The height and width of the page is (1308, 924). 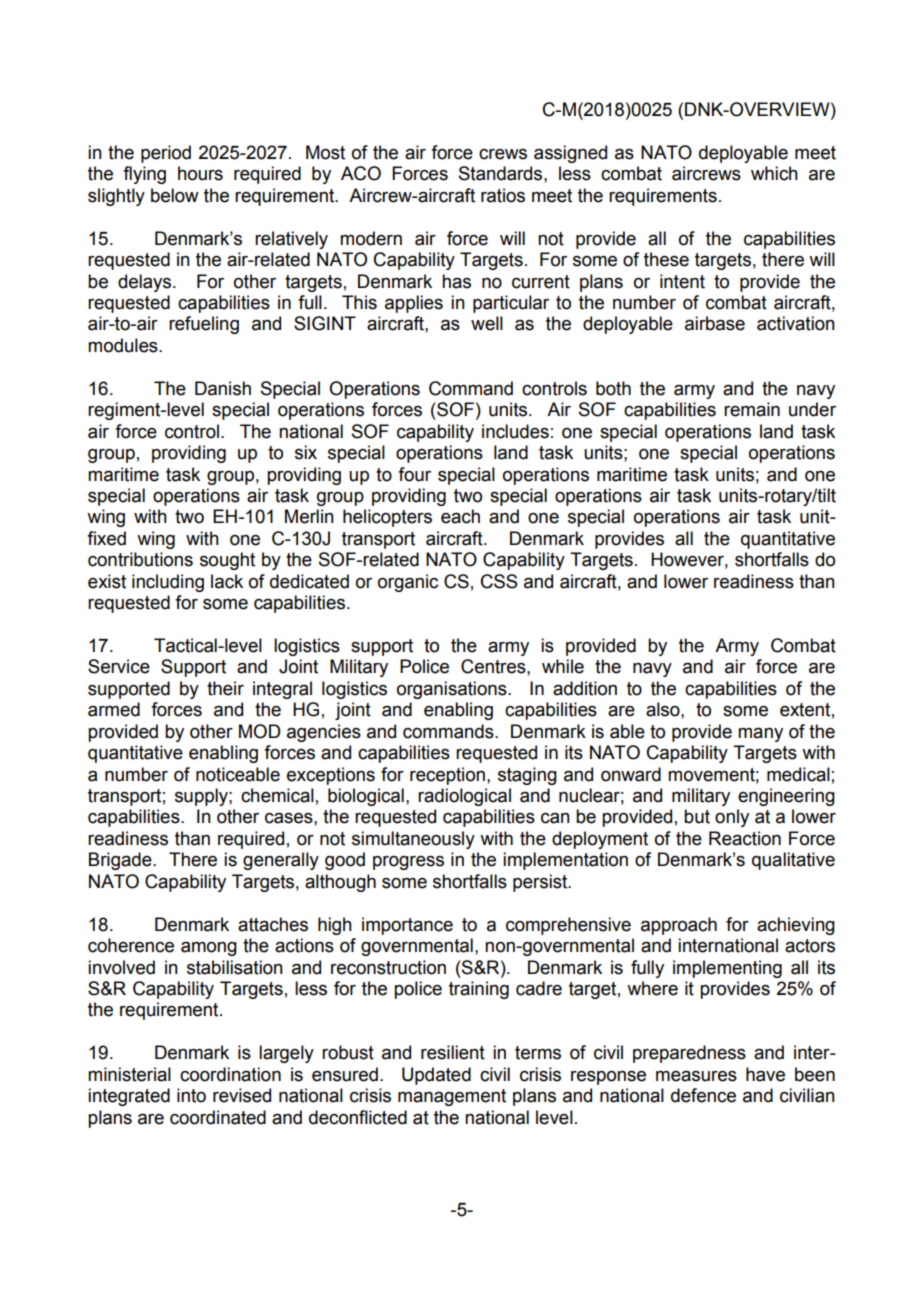 What do you see at coordinates (121, 861) in the page?
I see `Brigade` at bounding box center [121, 861].
